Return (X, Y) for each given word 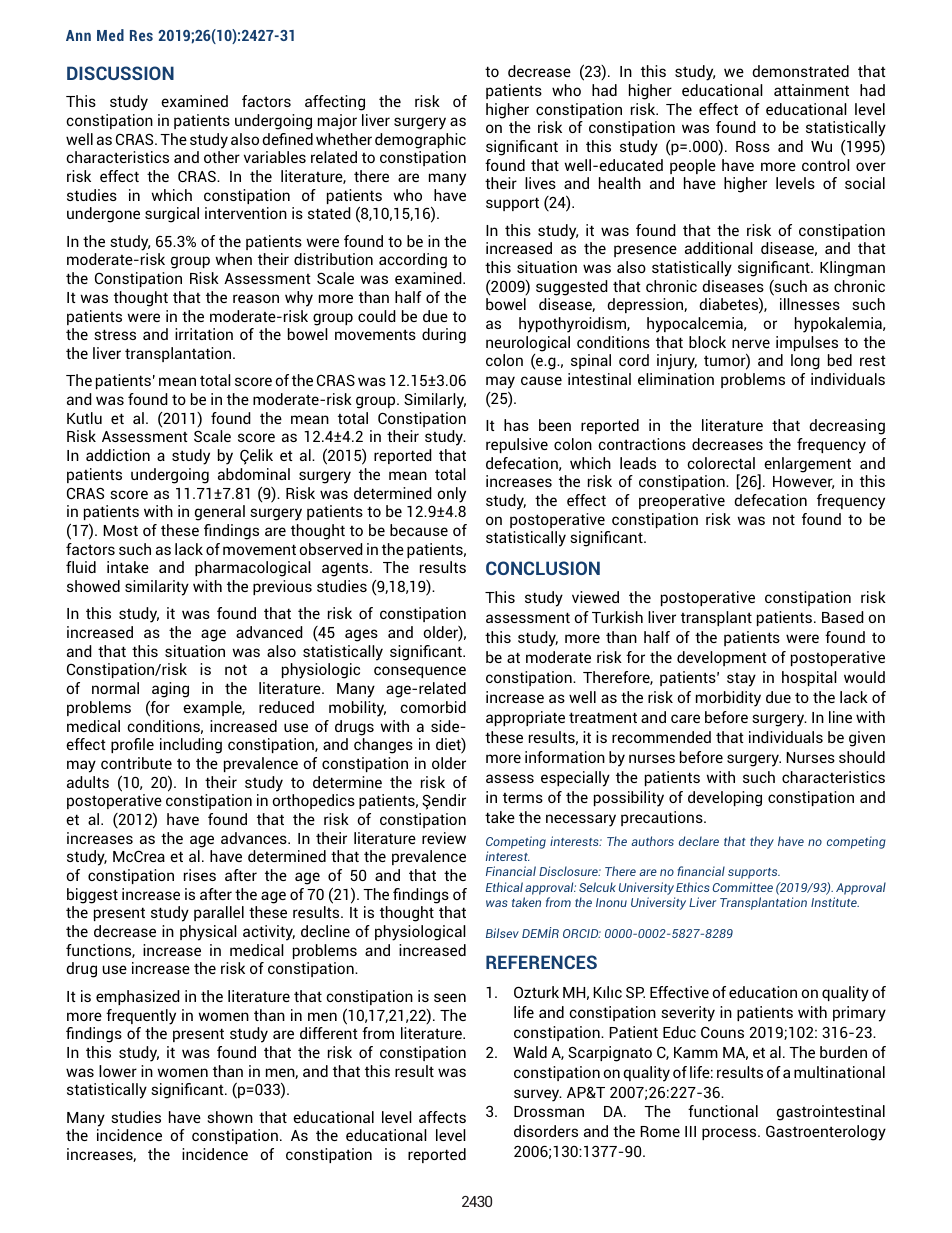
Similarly (435, 401)
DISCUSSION (120, 73)
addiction (118, 455)
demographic (420, 141)
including (191, 746)
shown (230, 1117)
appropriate (525, 718)
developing (725, 799)
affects (442, 1117)
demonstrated (800, 71)
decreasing (847, 427)
